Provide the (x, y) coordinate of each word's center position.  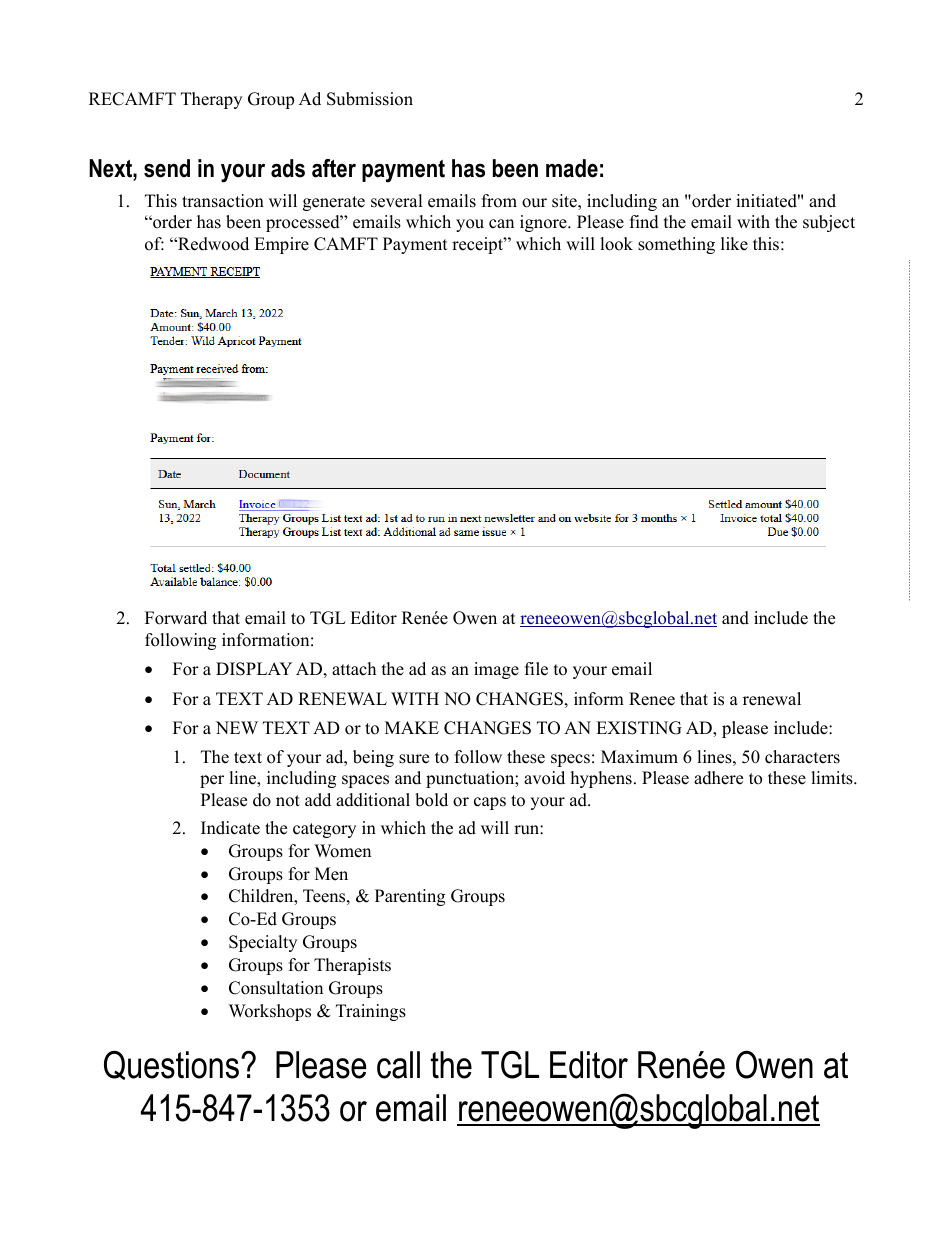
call (398, 1065)
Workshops (270, 1012)
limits (833, 778)
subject (829, 223)
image (496, 670)
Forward (176, 618)
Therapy (211, 100)
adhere (718, 778)
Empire (281, 245)
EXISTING (639, 728)
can (501, 224)
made (572, 168)
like (734, 244)
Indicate (230, 828)
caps (490, 803)
